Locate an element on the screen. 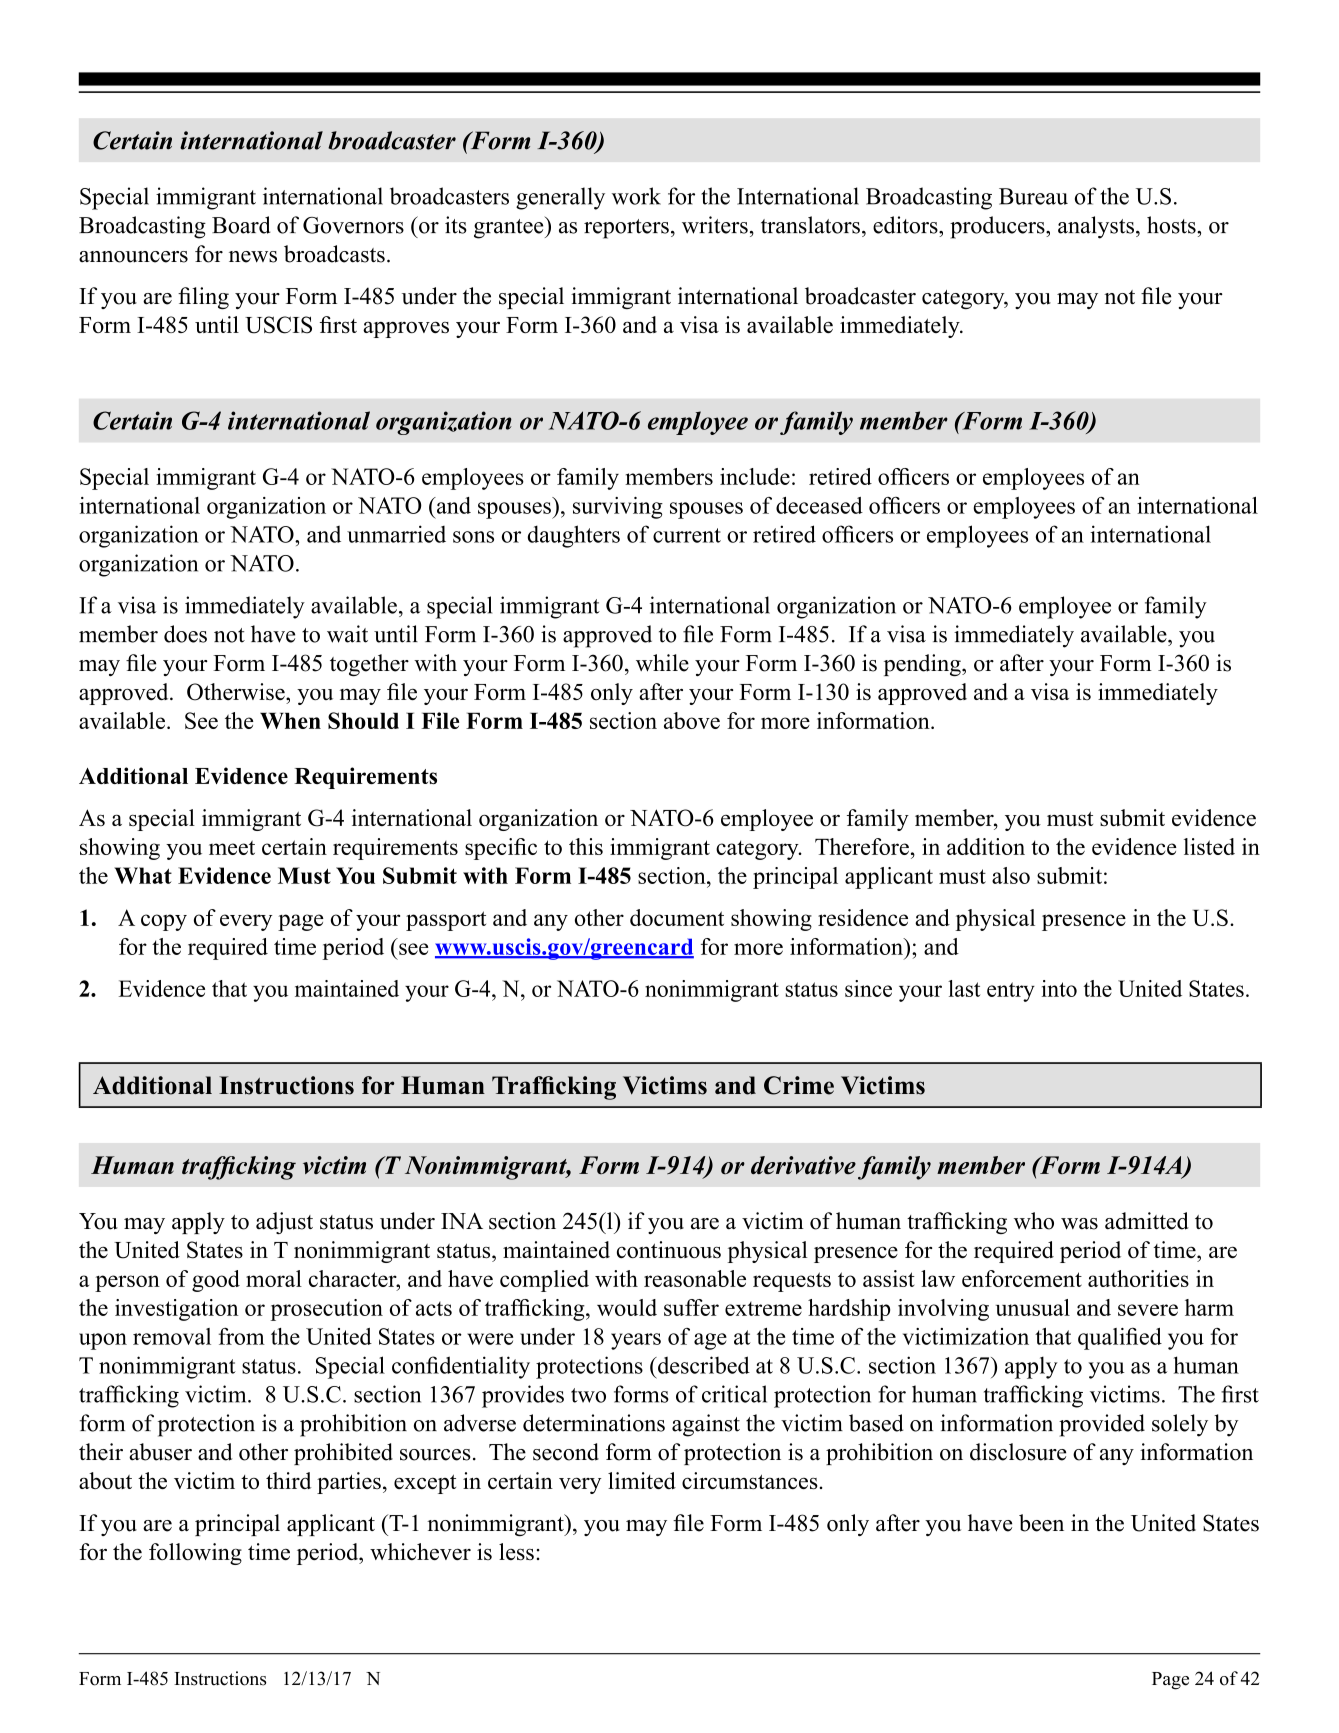 The width and height of the screenshot is (1339, 1733). also is located at coordinates (1011, 875).
